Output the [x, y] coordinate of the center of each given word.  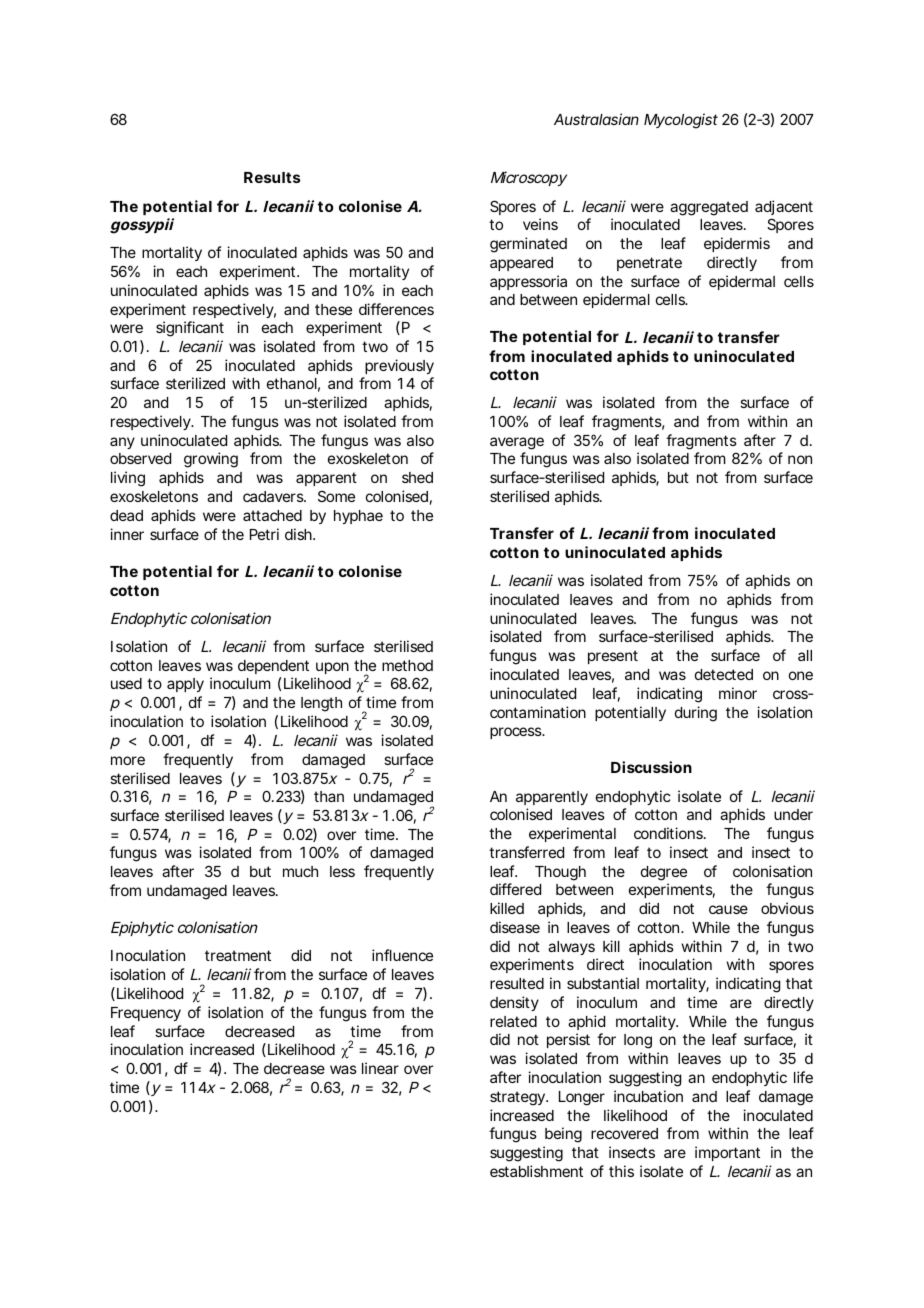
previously [399, 366]
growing [211, 460]
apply [185, 685]
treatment [238, 955]
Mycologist [681, 121]
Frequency [146, 1014]
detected [724, 674]
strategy [517, 1098]
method [407, 665]
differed [515, 889]
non [800, 459]
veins [540, 224]
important [727, 1153]
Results [272, 177]
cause [728, 909]
